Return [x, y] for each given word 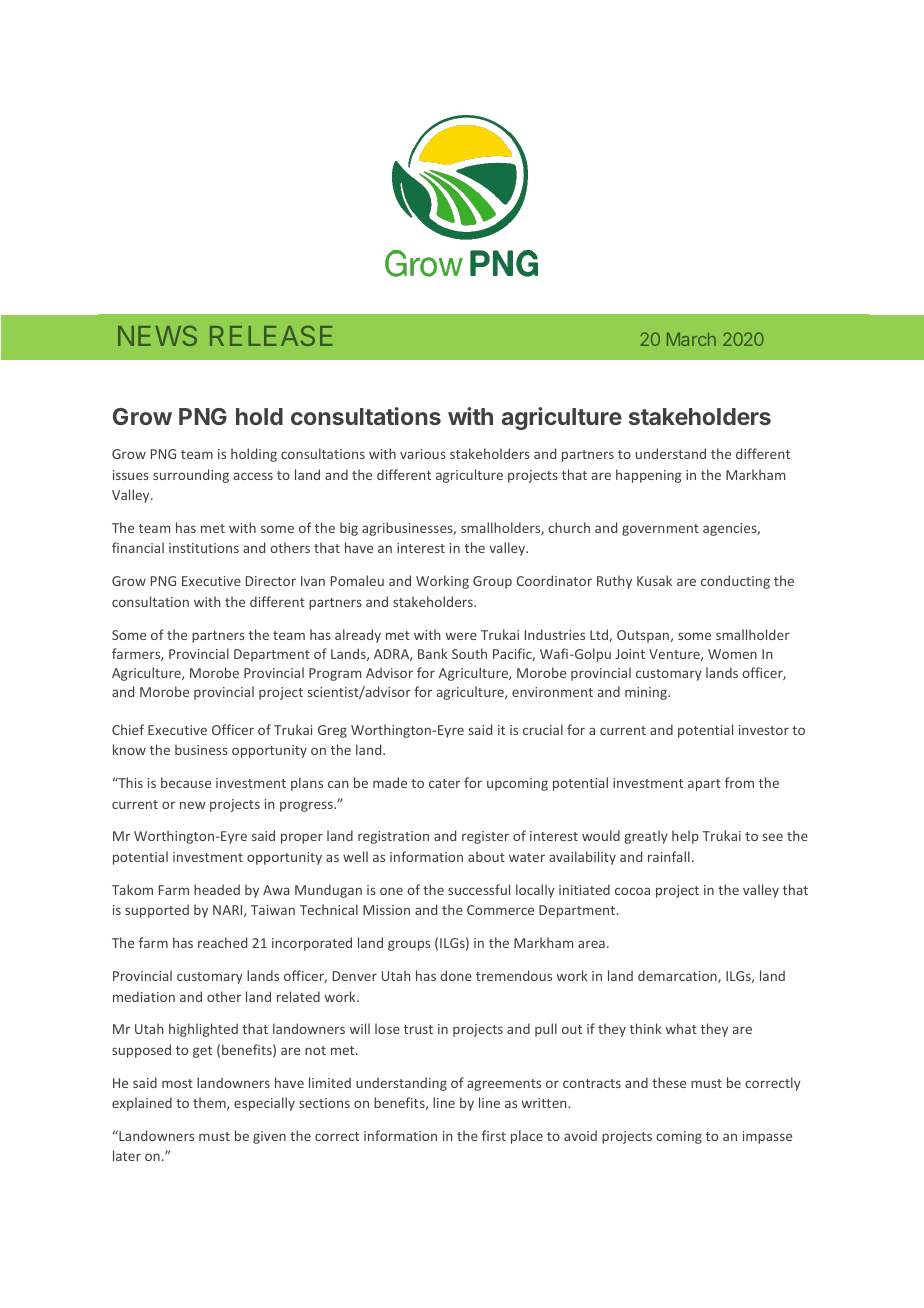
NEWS [157, 336]
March [691, 339]
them [210, 1103]
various [423, 454]
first [494, 1135]
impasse [767, 1137]
